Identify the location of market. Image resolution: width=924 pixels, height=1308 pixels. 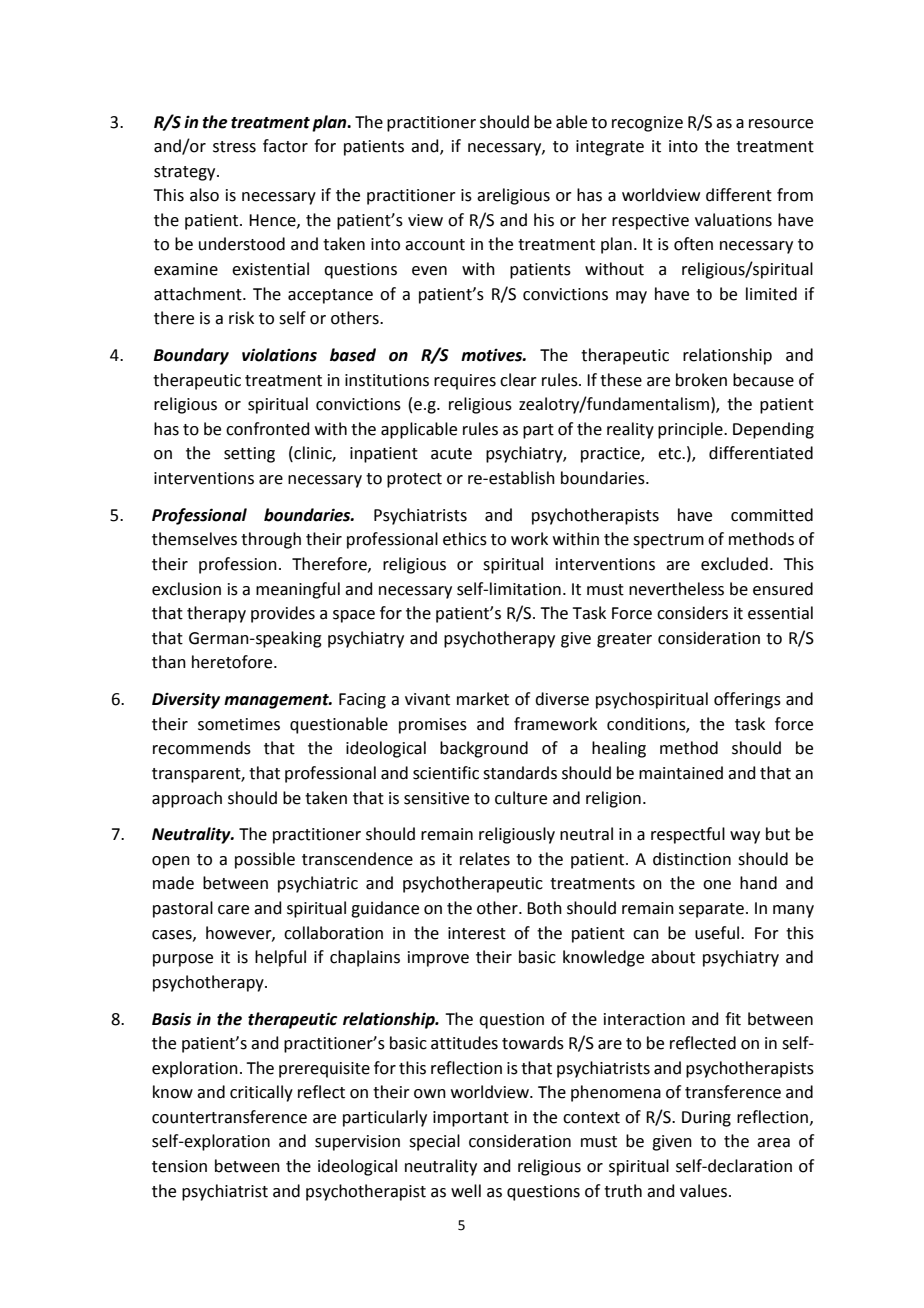
(483, 699).
